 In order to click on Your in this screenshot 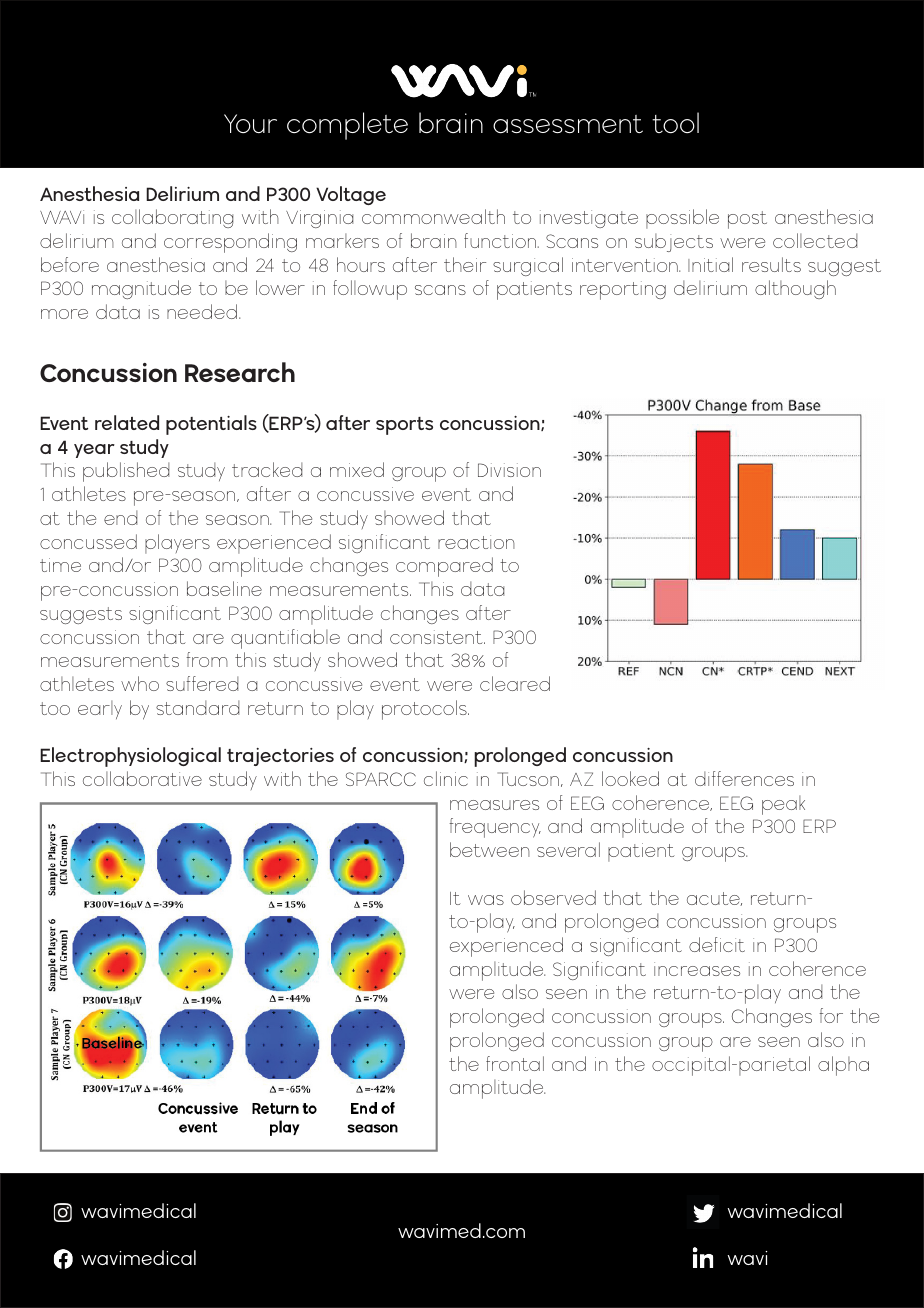, I will do `click(250, 123)`.
